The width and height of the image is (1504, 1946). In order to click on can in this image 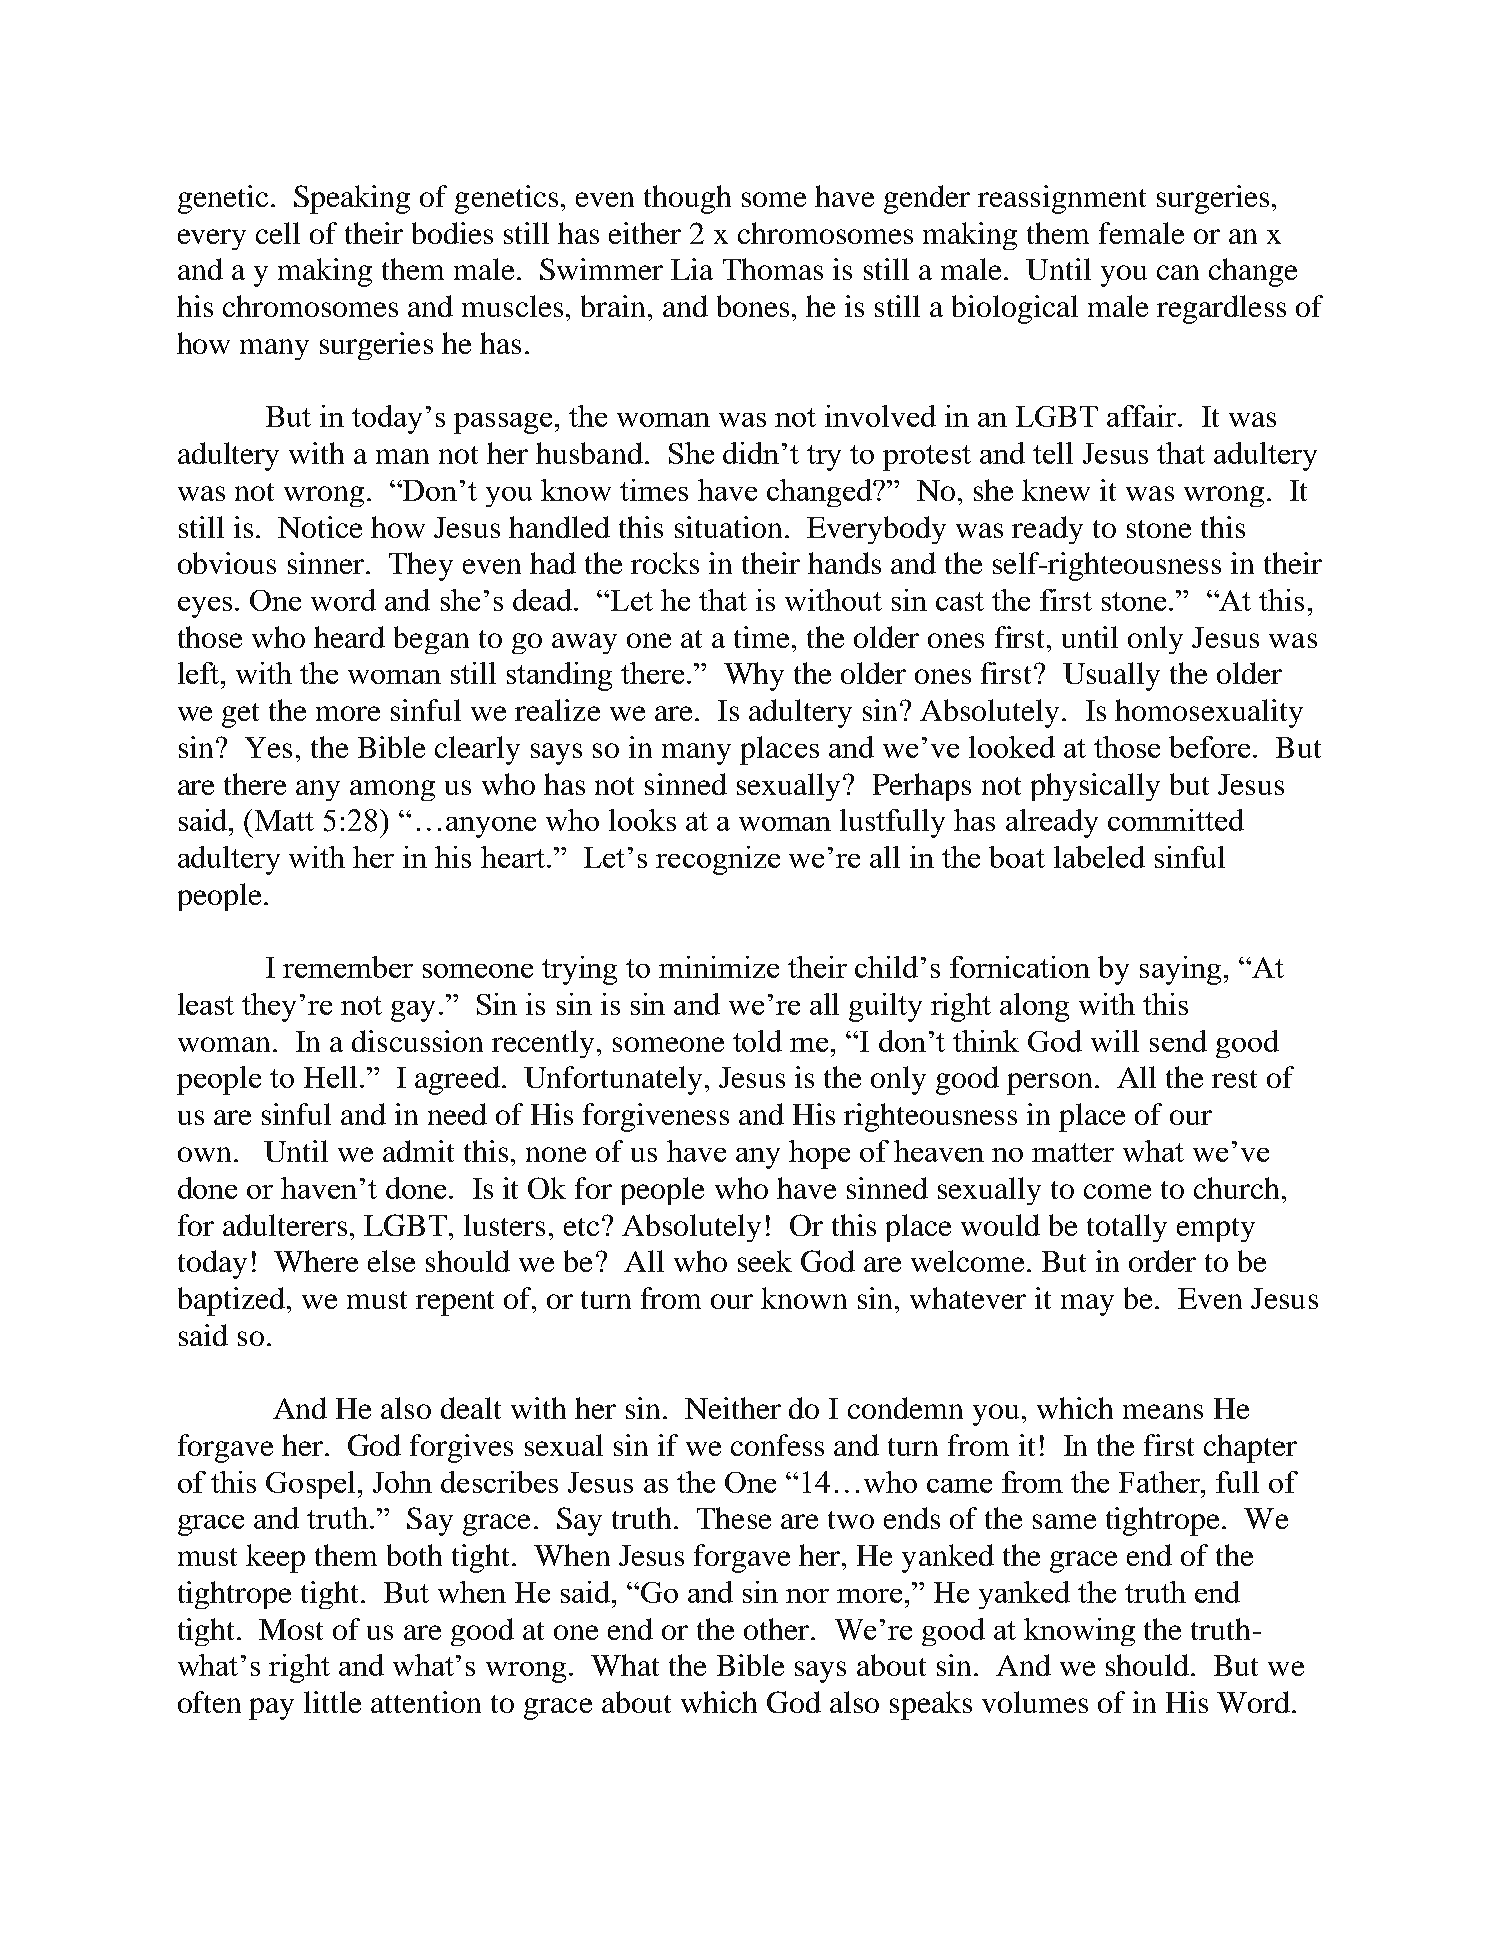, I will do `click(1178, 272)`.
